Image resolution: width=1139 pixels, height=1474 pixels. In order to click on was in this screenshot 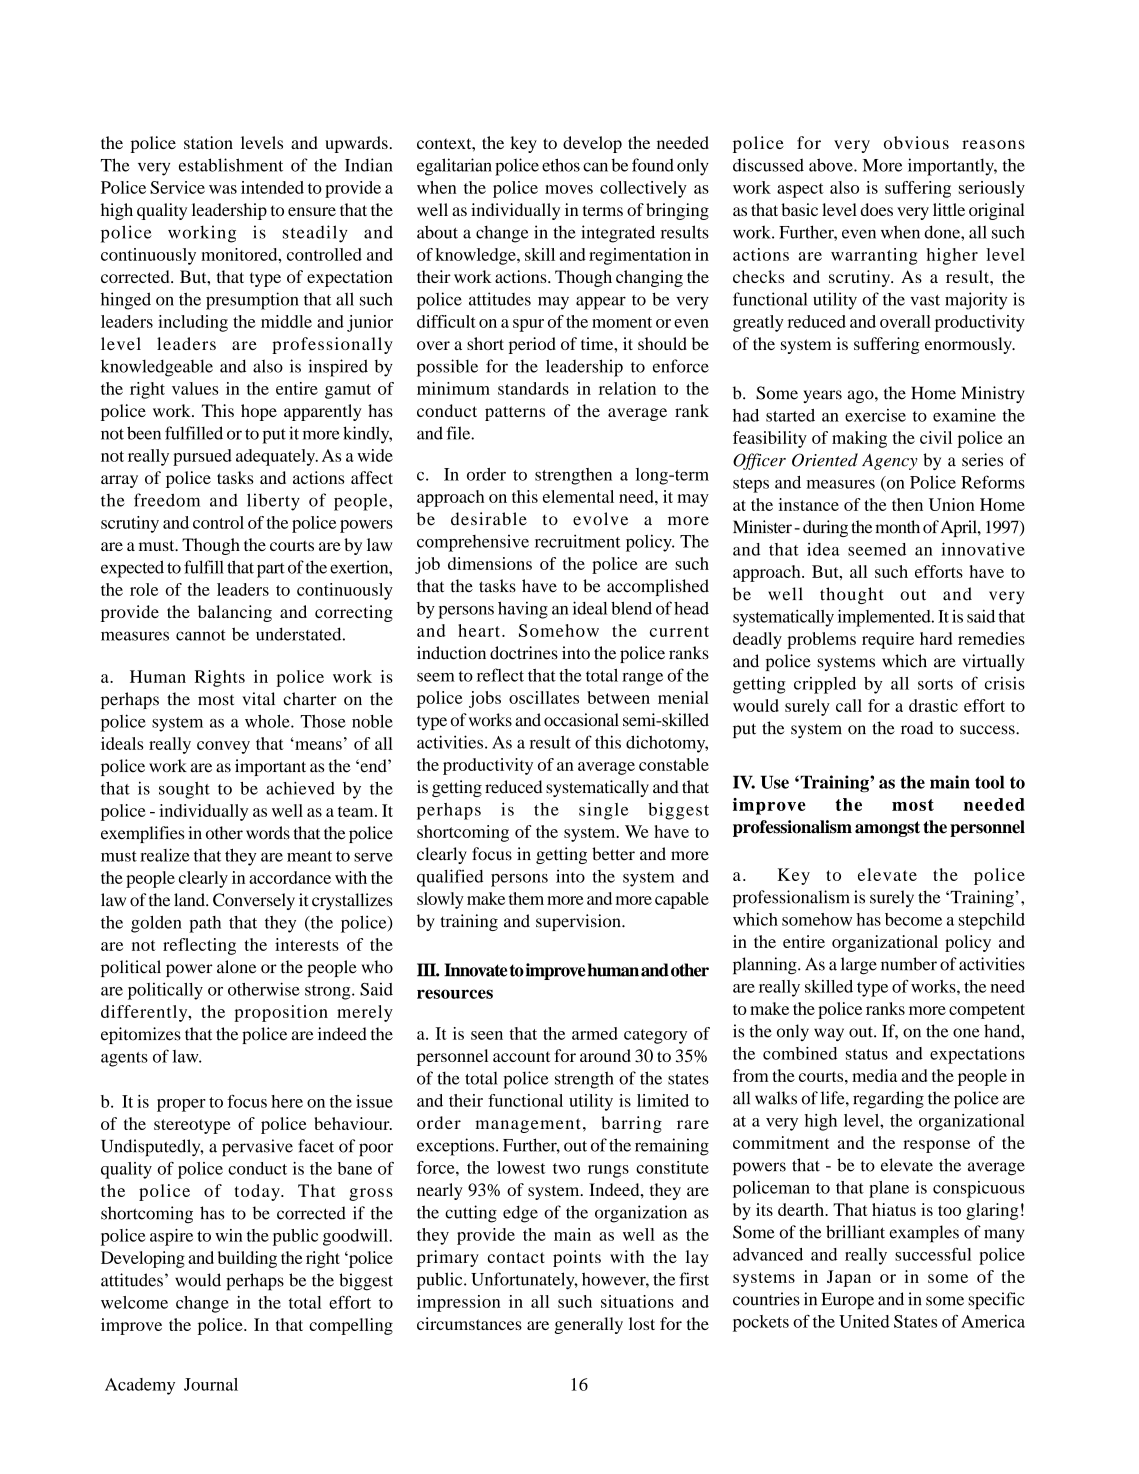, I will do `click(223, 189)`.
